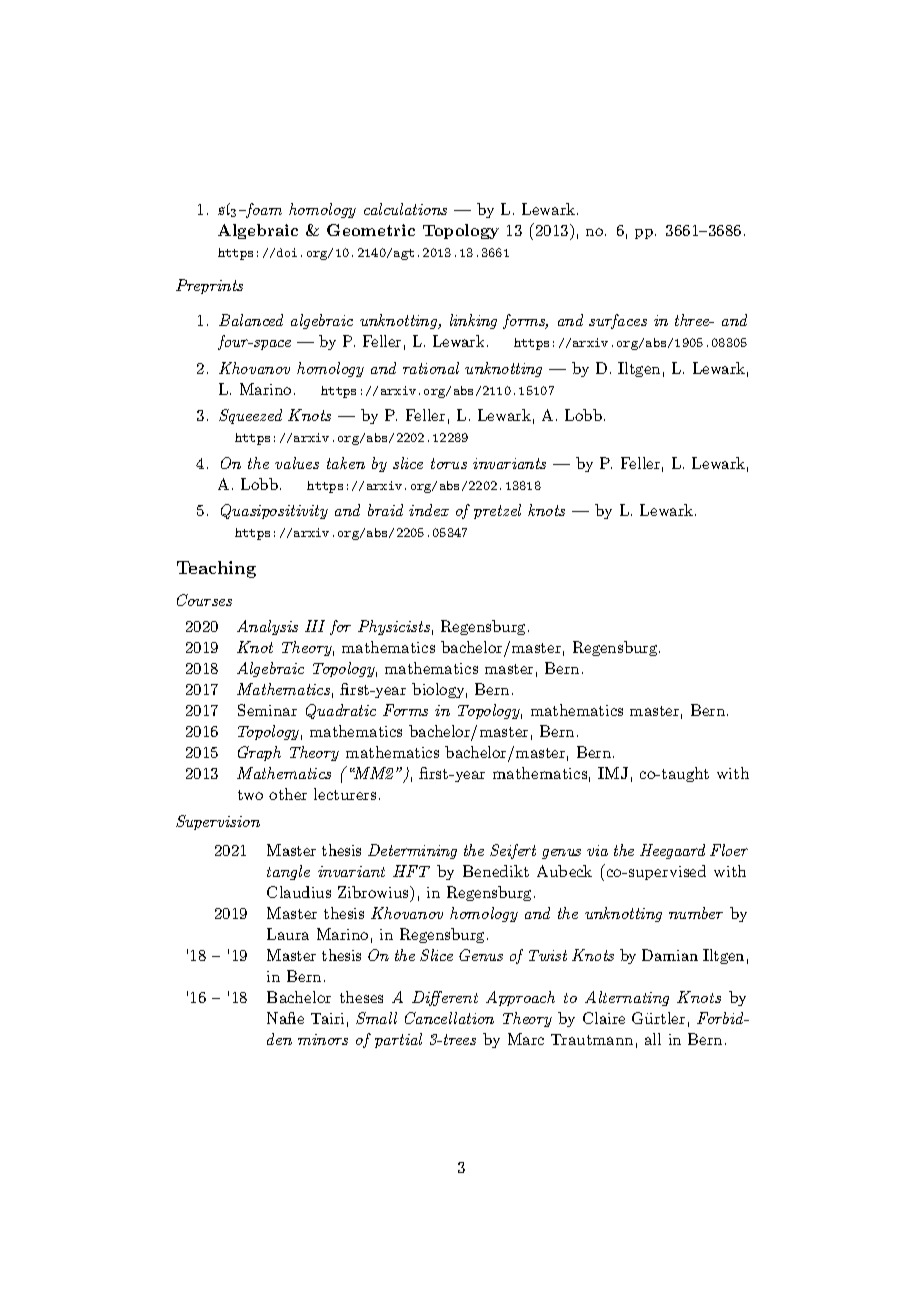 Image resolution: width=924 pixels, height=1308 pixels. I want to click on Laura, so click(288, 934).
